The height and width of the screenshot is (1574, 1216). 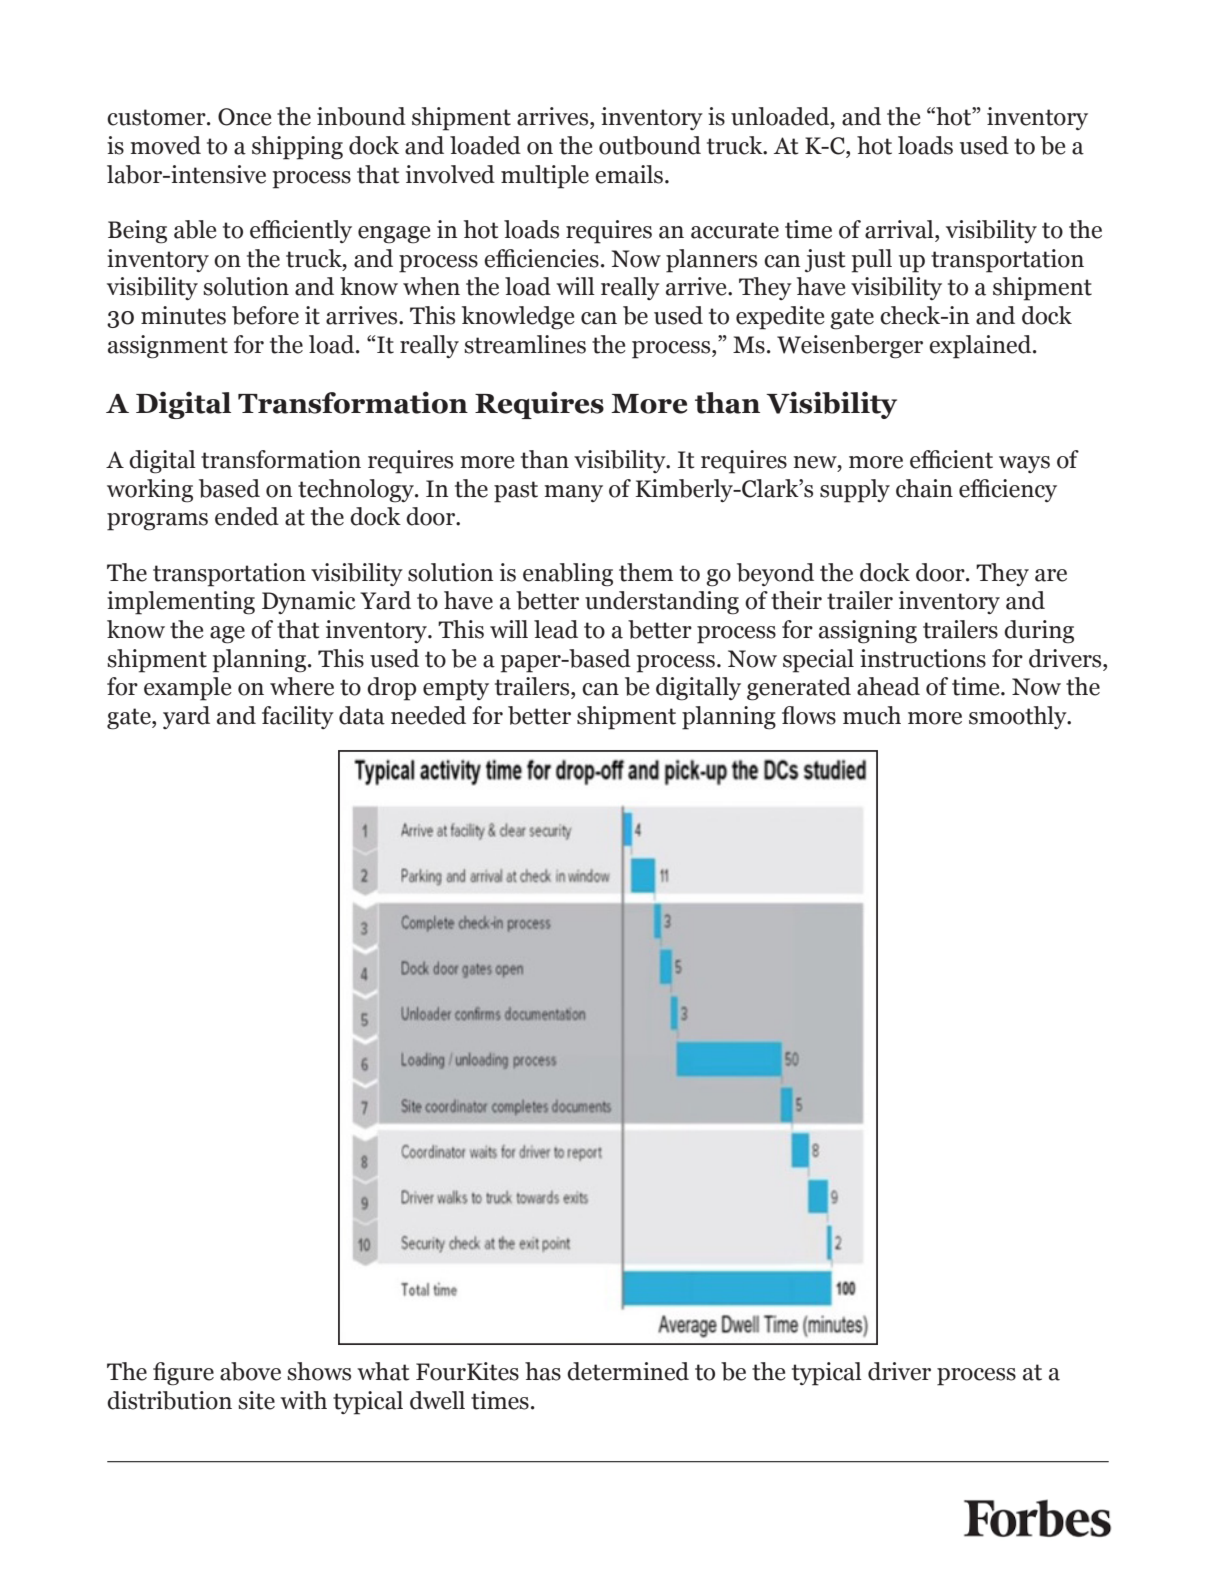 What do you see at coordinates (900, 229) in the screenshot?
I see `arrival` at bounding box center [900, 229].
